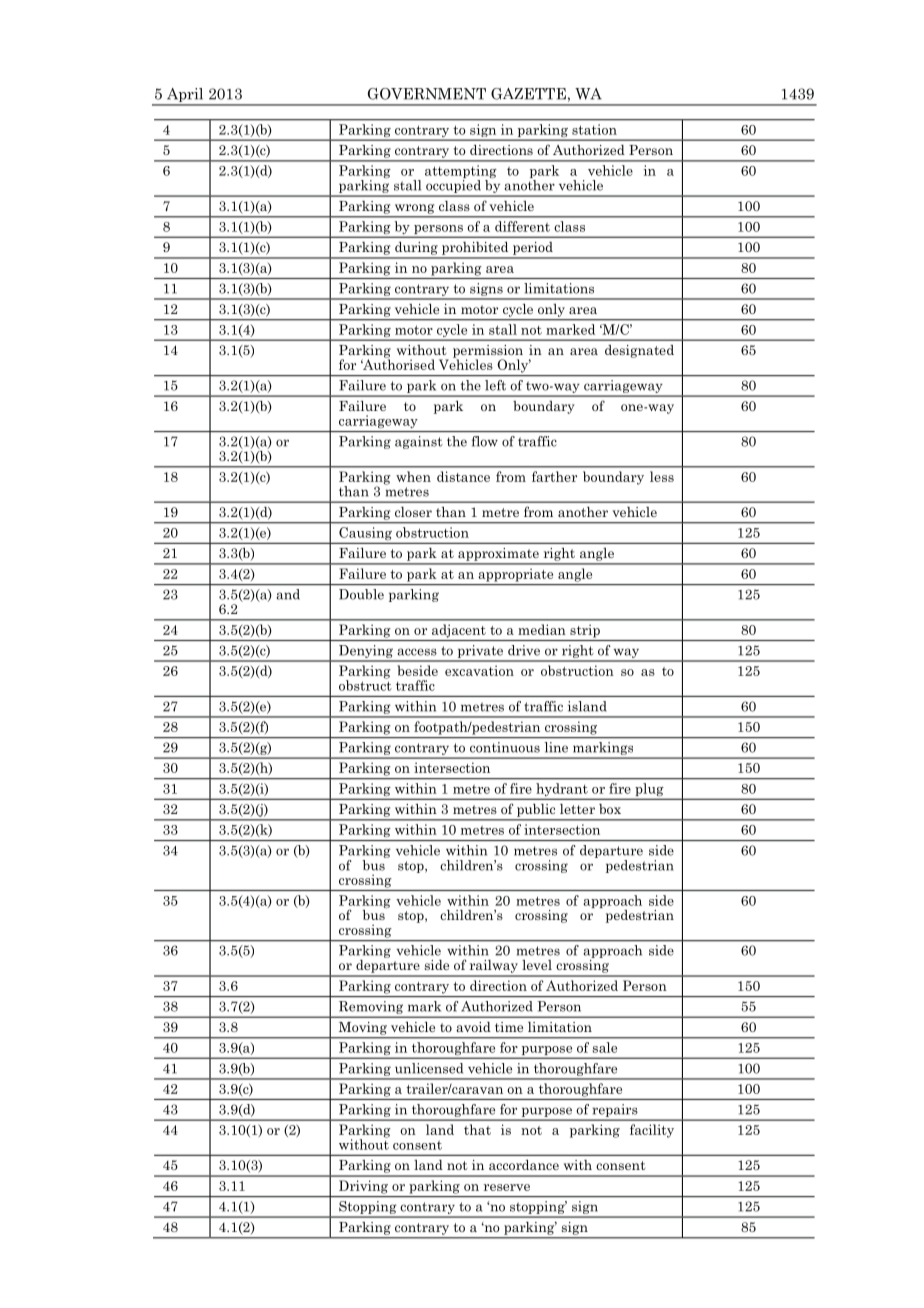 Image resolution: width=924 pixels, height=1308 pixels. Describe the element at coordinates (365, 533) in the screenshot. I see `Causing` at that location.
